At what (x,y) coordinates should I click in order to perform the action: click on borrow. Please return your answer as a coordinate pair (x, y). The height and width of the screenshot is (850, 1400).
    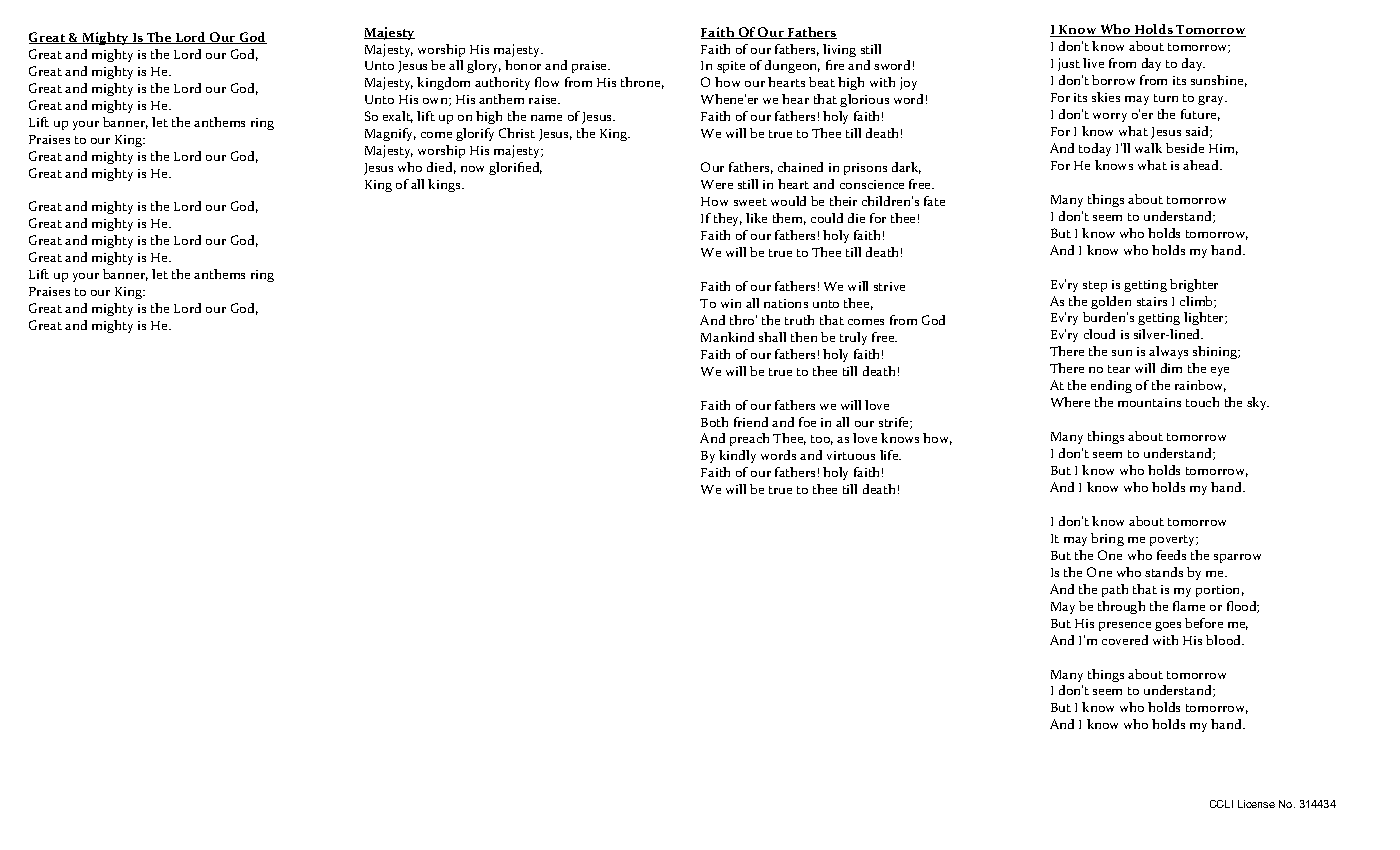
    Looking at the image, I should click on (1113, 80).
